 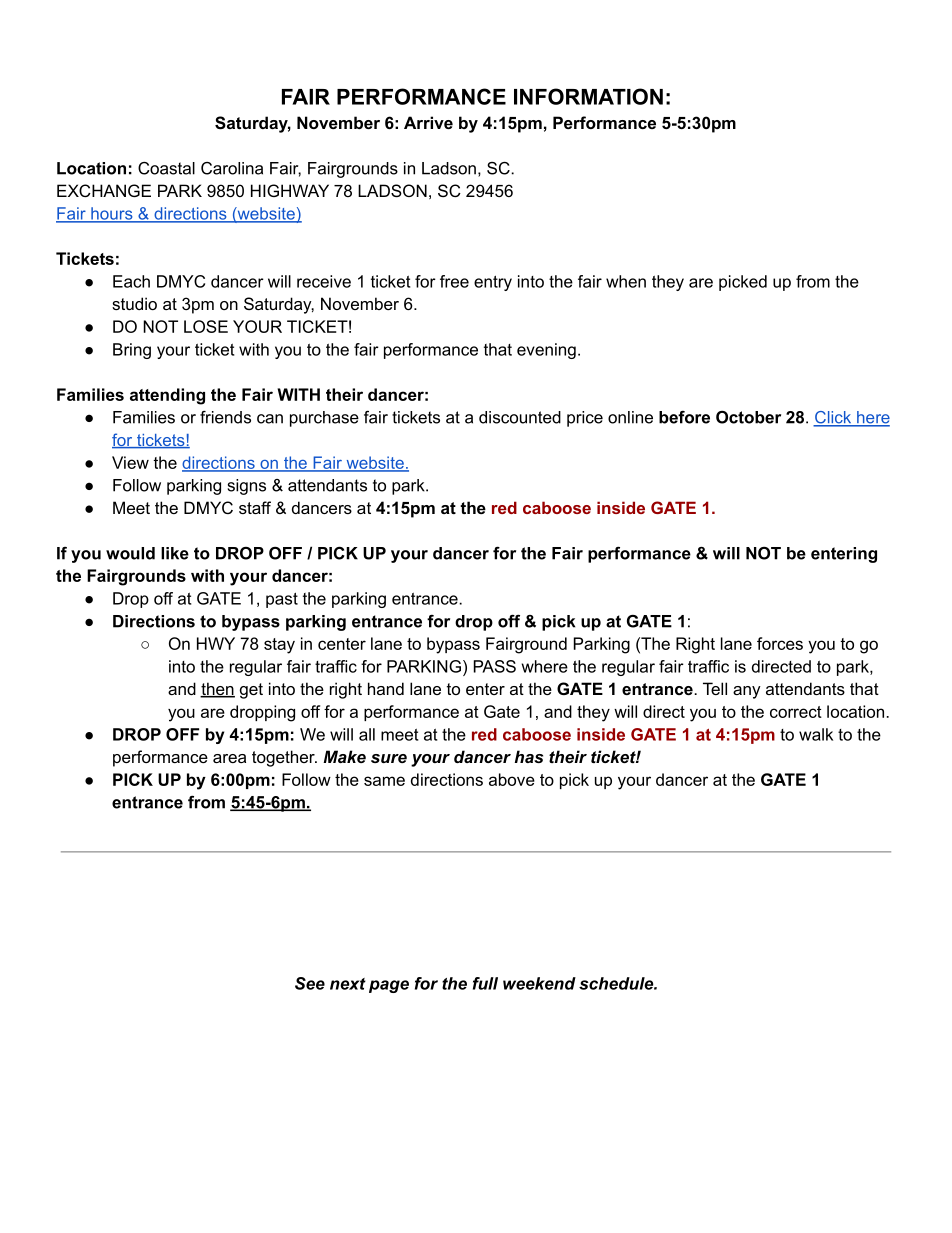 I want to click on INFORMATION, so click(x=588, y=96).
